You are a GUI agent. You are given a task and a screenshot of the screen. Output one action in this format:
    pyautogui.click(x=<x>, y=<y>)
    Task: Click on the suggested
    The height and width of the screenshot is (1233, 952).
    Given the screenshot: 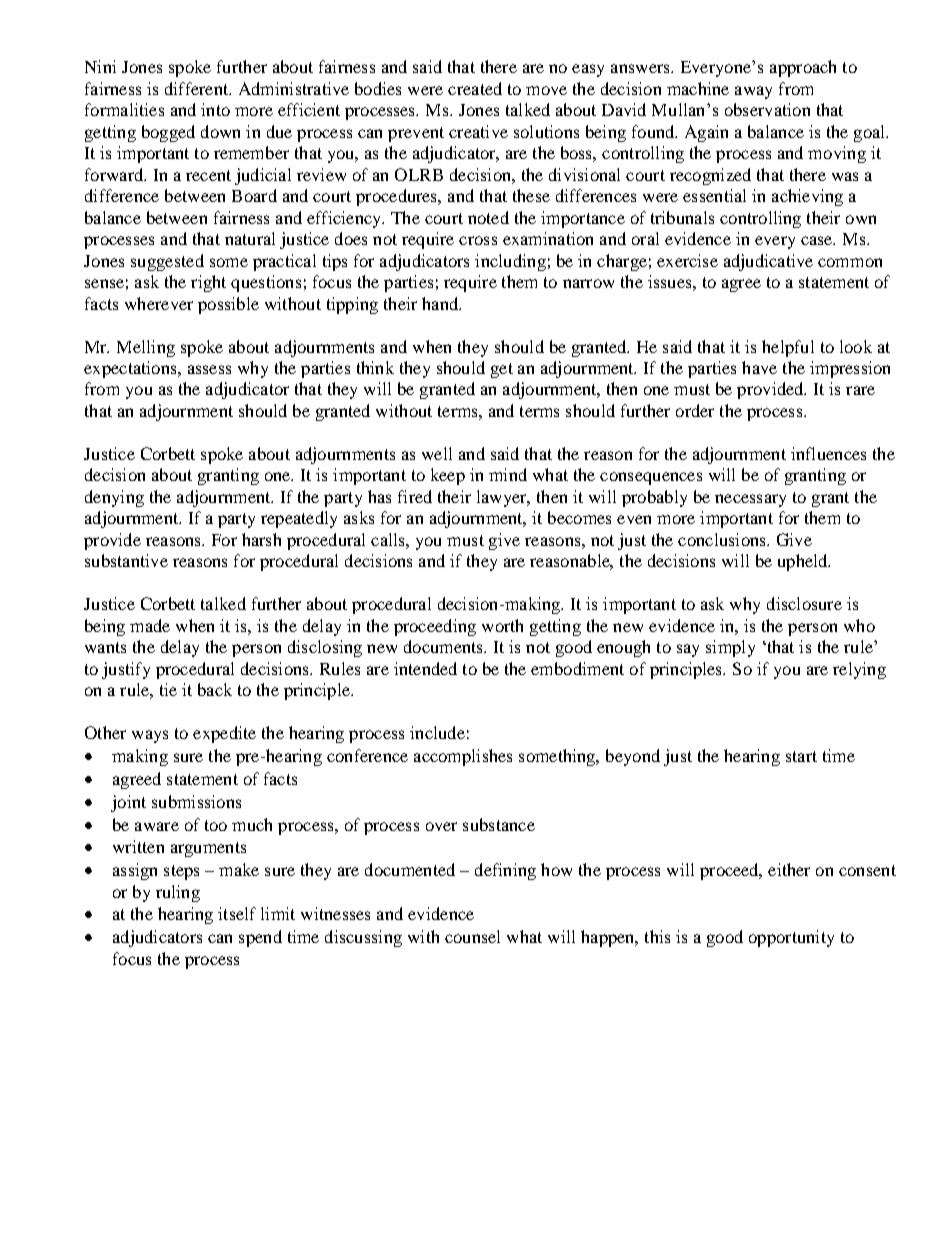 What is the action you would take?
    pyautogui.click(x=167, y=262)
